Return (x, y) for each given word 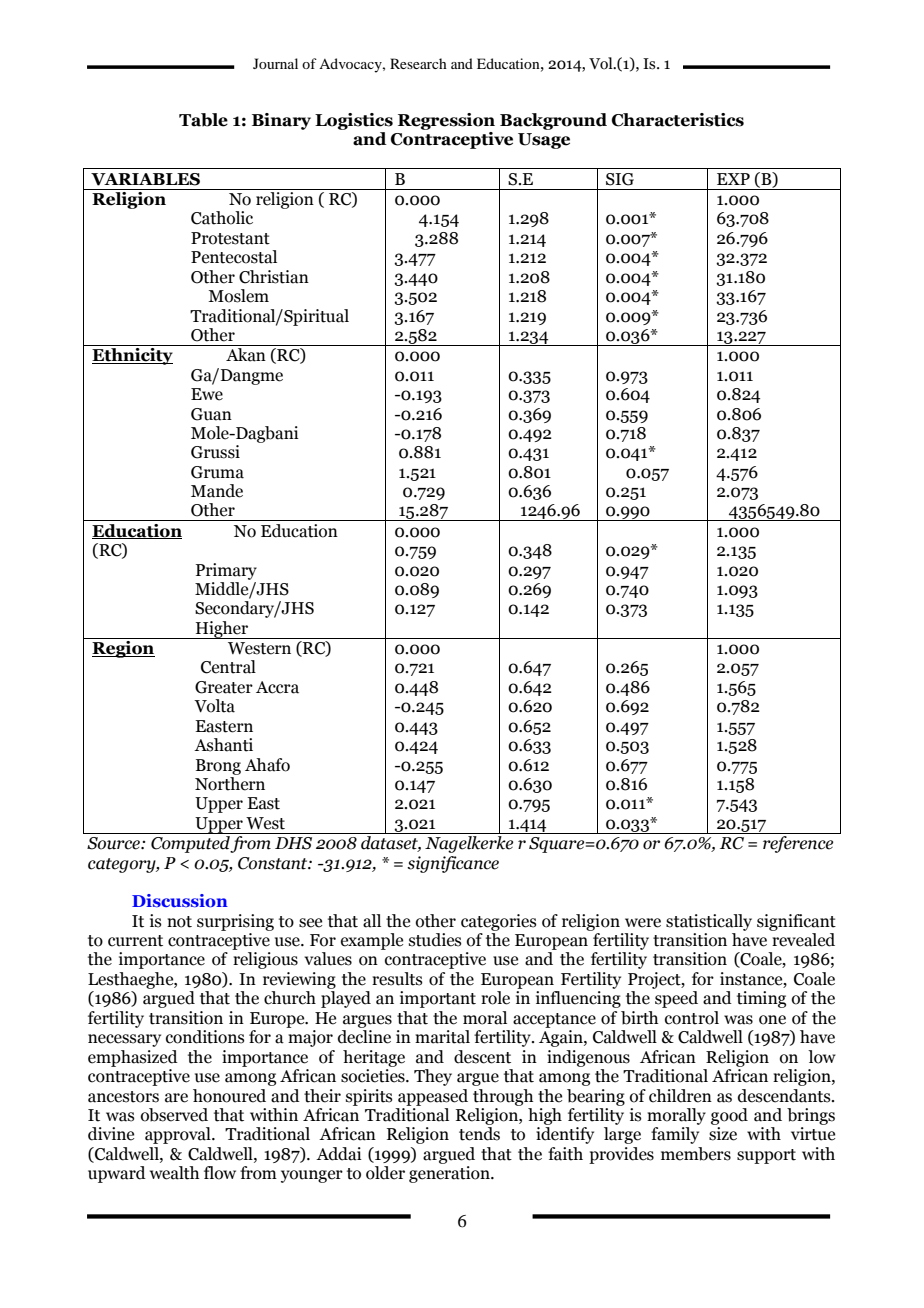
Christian (274, 277)
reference (798, 844)
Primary (226, 571)
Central (228, 667)
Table (203, 120)
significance (453, 864)
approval (179, 1135)
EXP (733, 179)
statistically (709, 922)
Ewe (207, 394)
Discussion (180, 900)
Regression (446, 121)
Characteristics (678, 120)
